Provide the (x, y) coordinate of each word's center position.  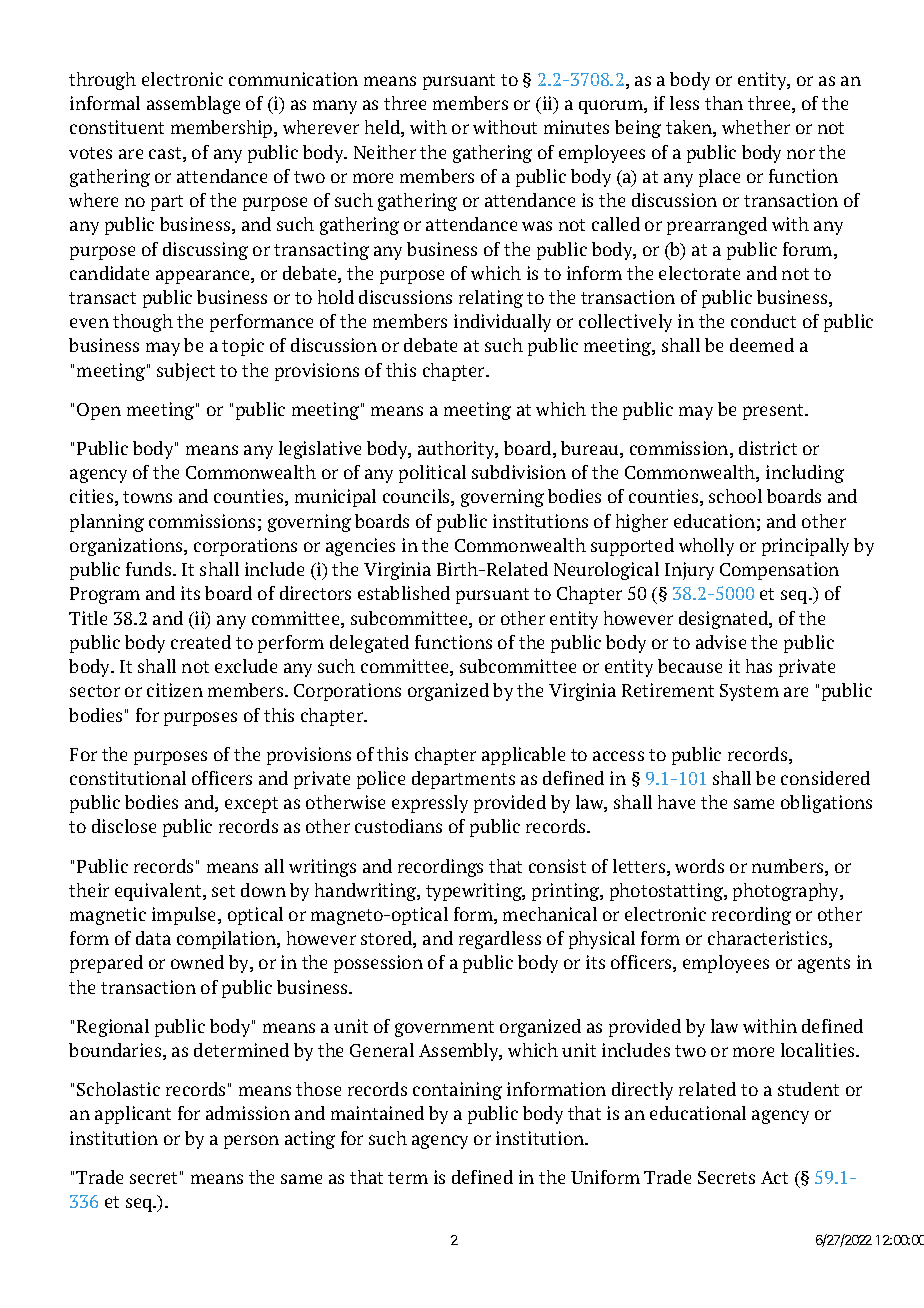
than (724, 103)
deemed (762, 345)
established (404, 593)
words (699, 866)
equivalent (159, 892)
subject (186, 372)
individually (502, 323)
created (201, 642)
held (383, 128)
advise (721, 642)
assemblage (193, 105)
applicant (133, 1115)
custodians (398, 826)
